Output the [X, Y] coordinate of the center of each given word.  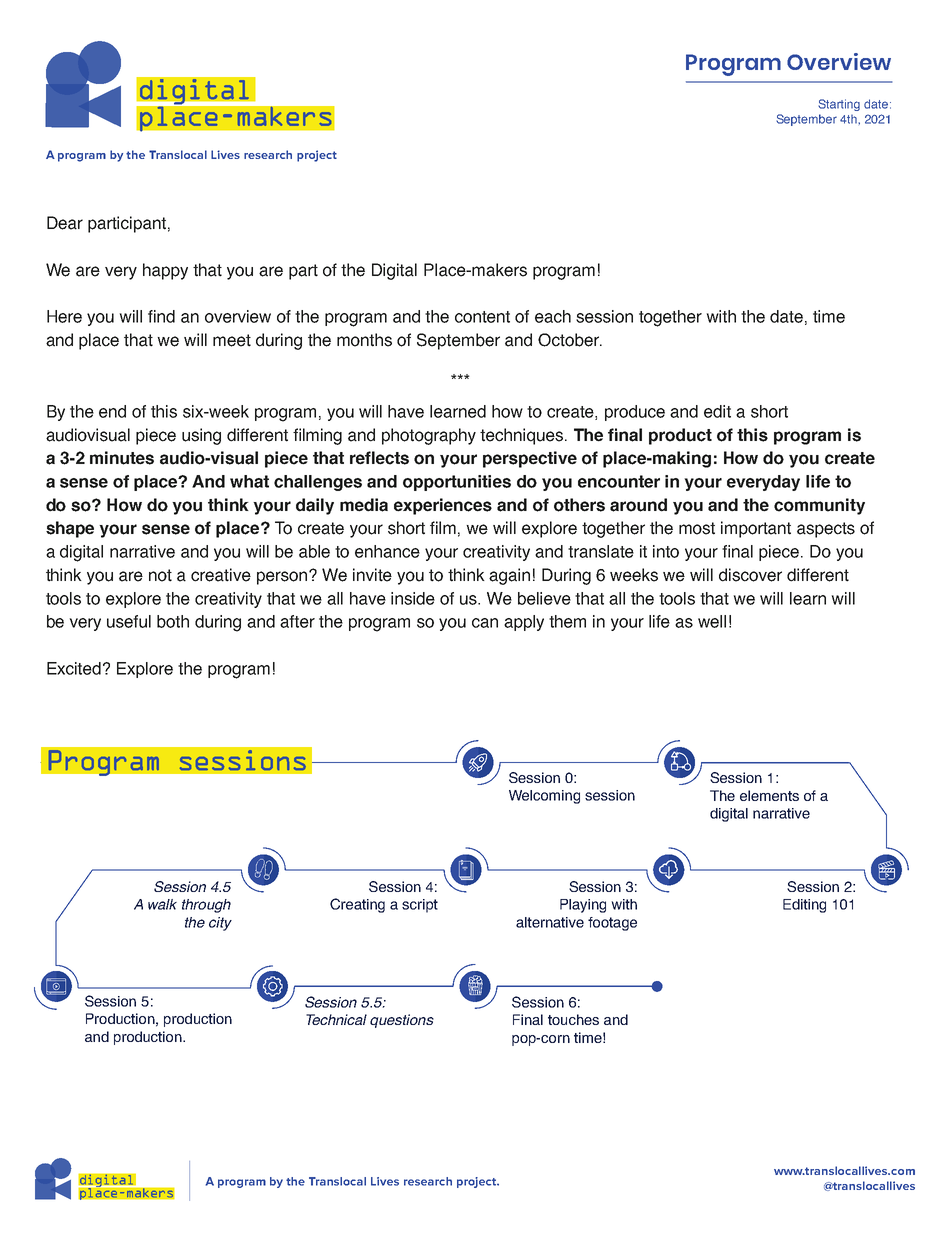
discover [750, 575]
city [220, 924]
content [482, 317]
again [509, 576]
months [364, 340]
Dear [65, 223]
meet [232, 340]
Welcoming [544, 797]
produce [635, 413]
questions [402, 1021]
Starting [839, 105]
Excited [74, 668]
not [160, 575]
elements [769, 795]
